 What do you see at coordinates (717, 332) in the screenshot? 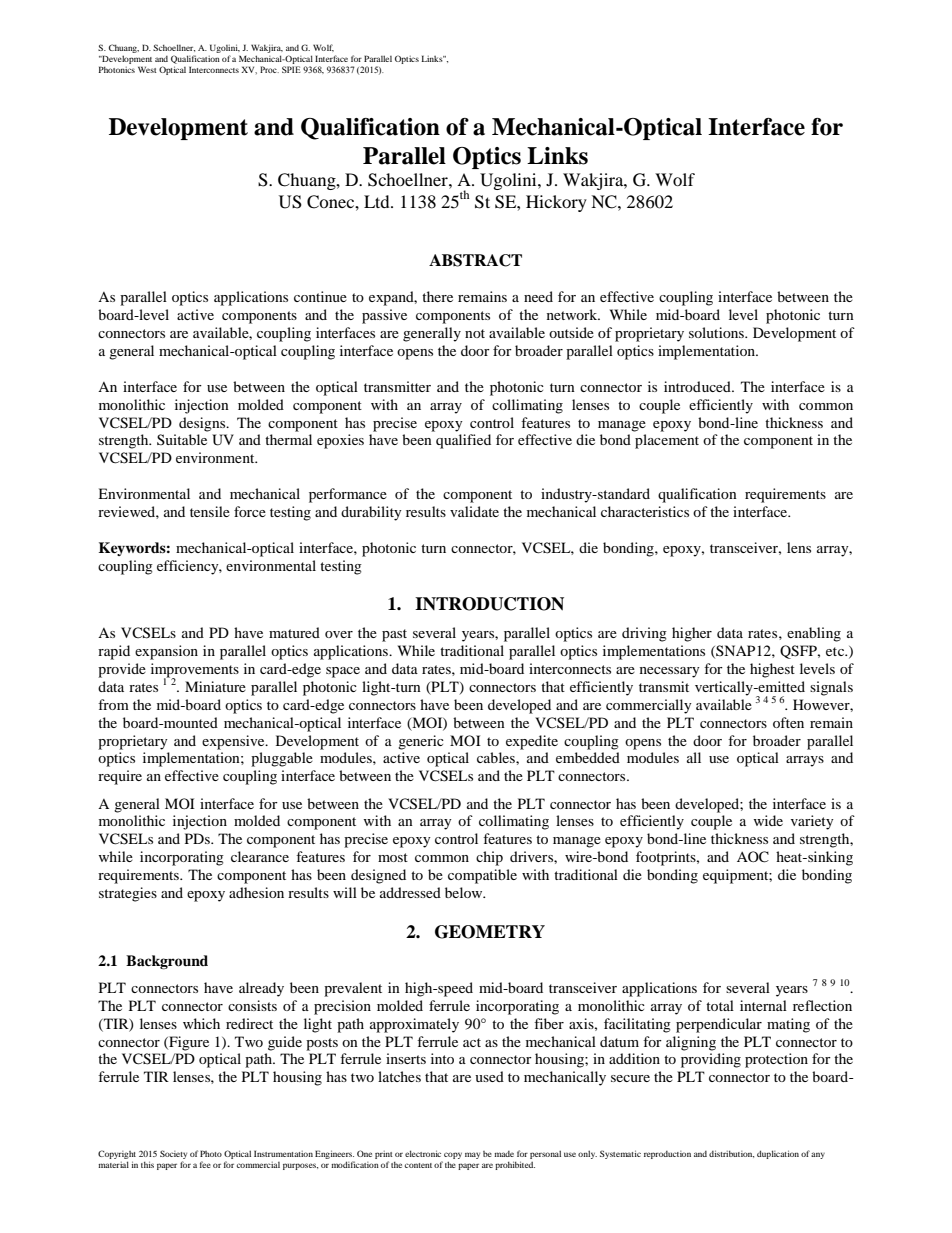
I see `solutions` at bounding box center [717, 332].
